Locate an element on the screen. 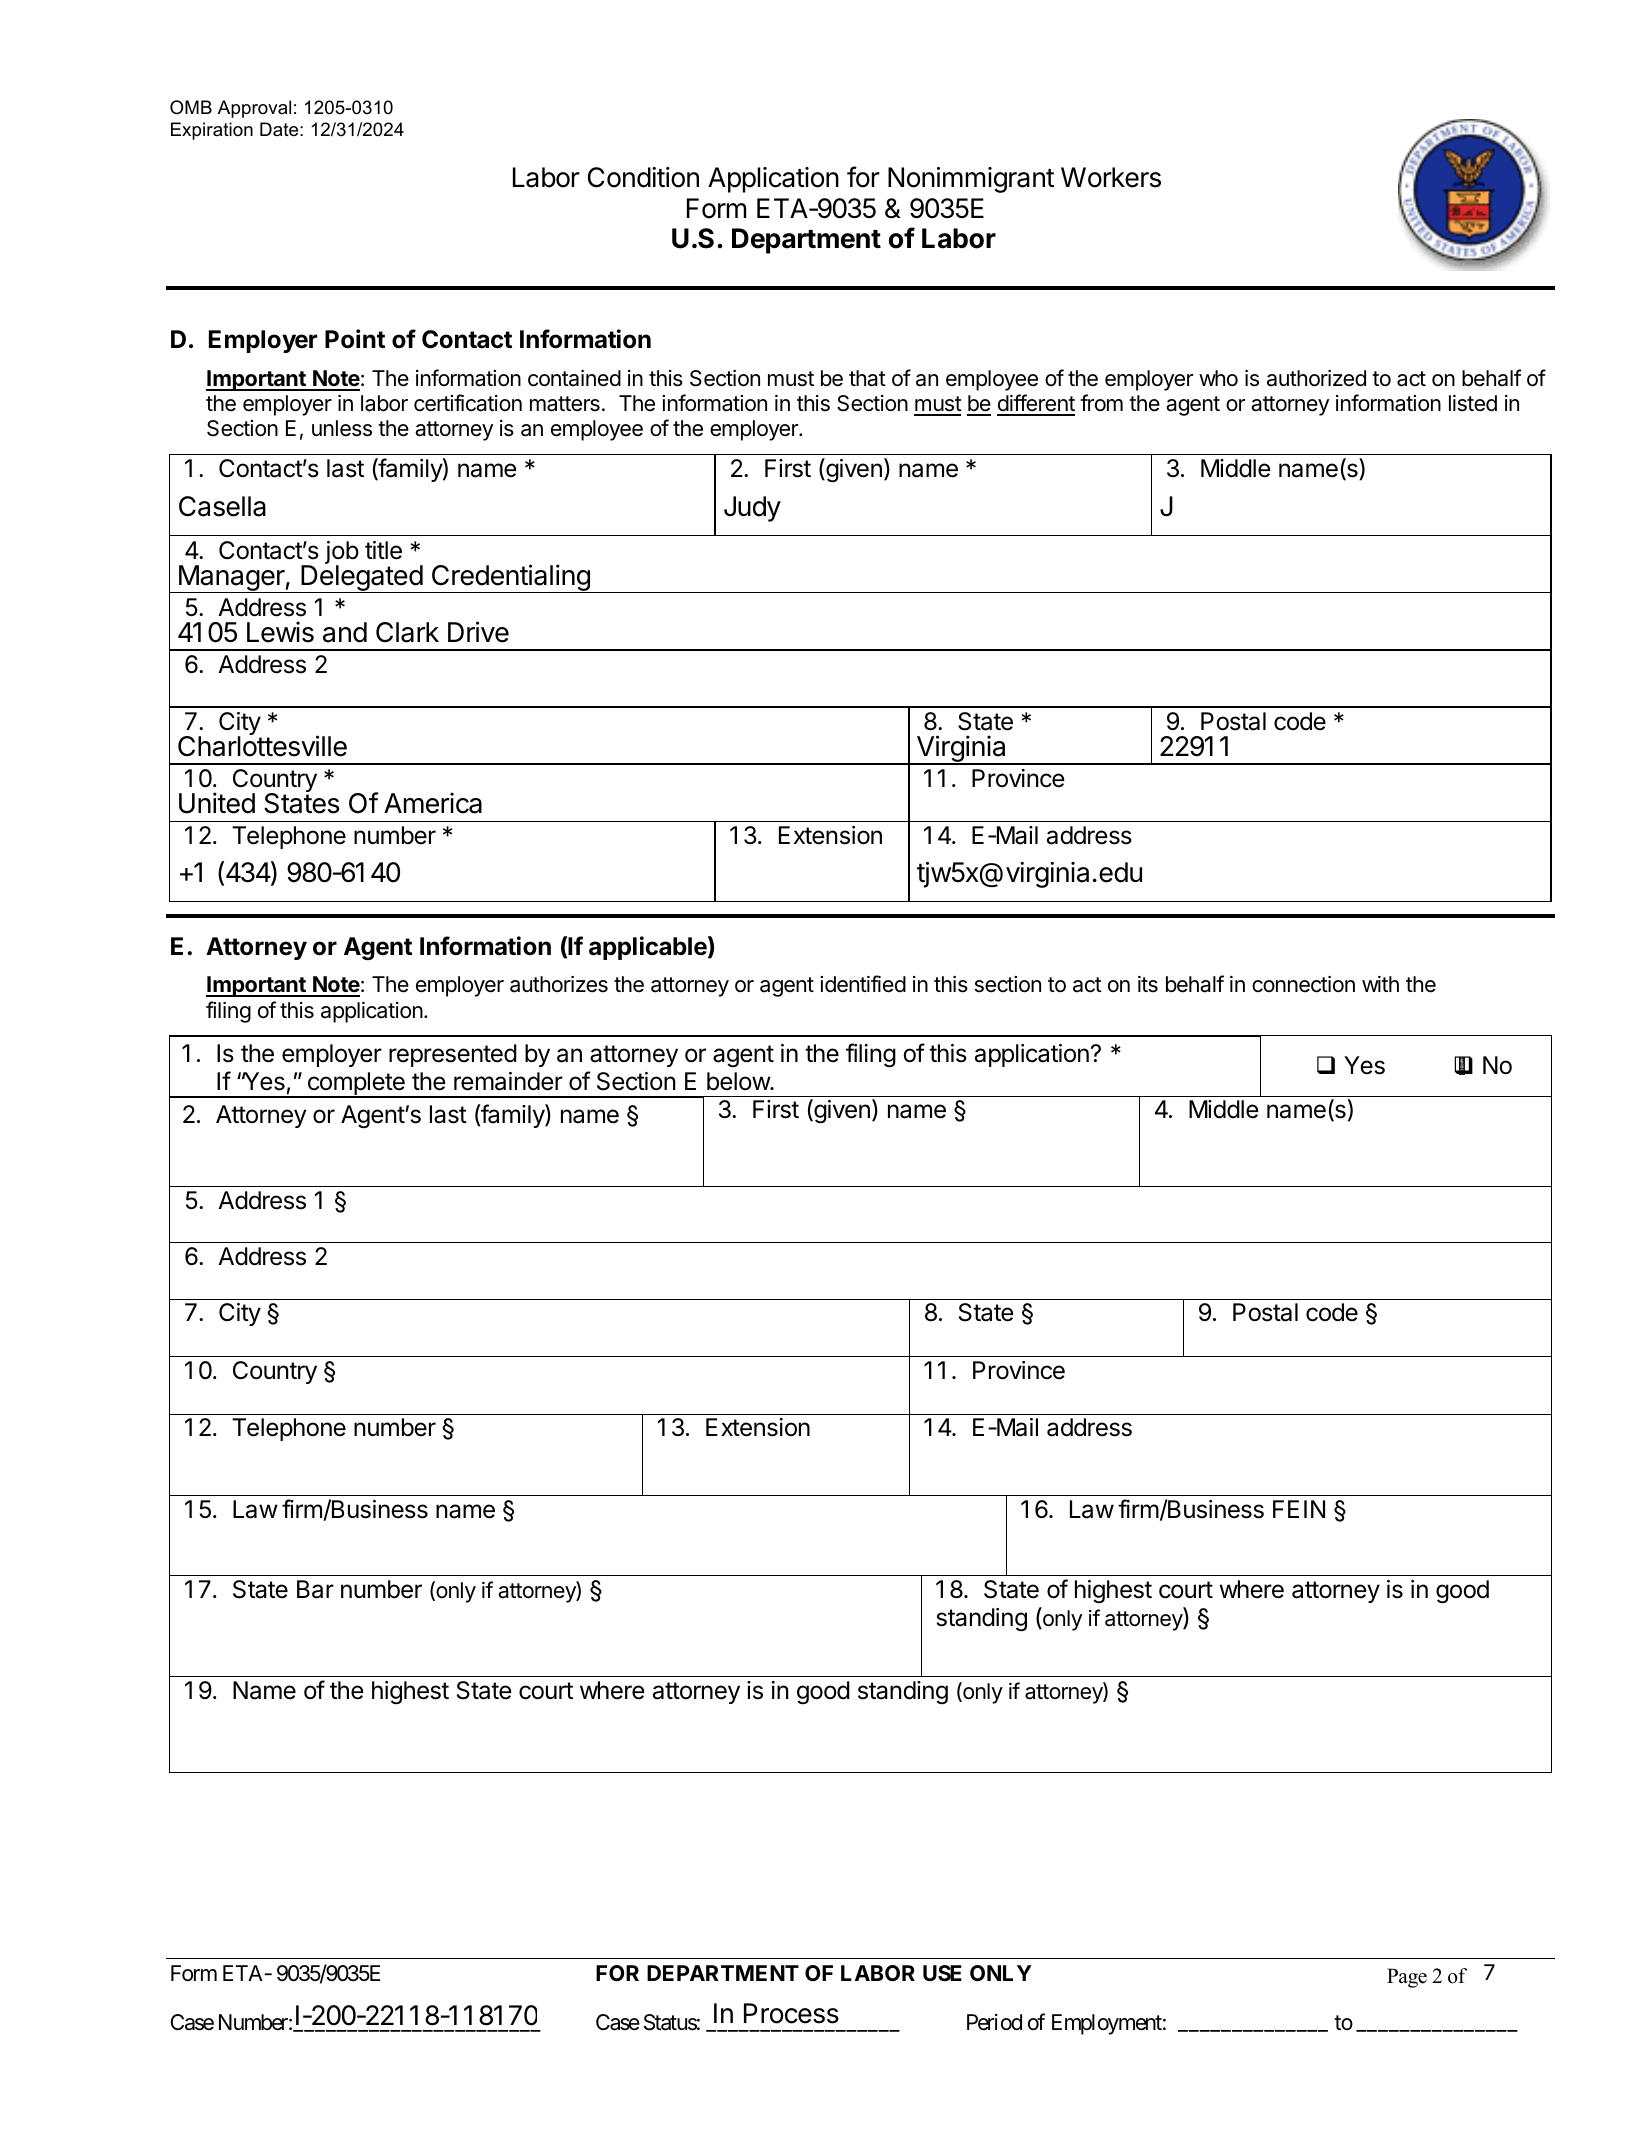 This screenshot has height=2133, width=1648. Page is located at coordinates (1407, 1978).
